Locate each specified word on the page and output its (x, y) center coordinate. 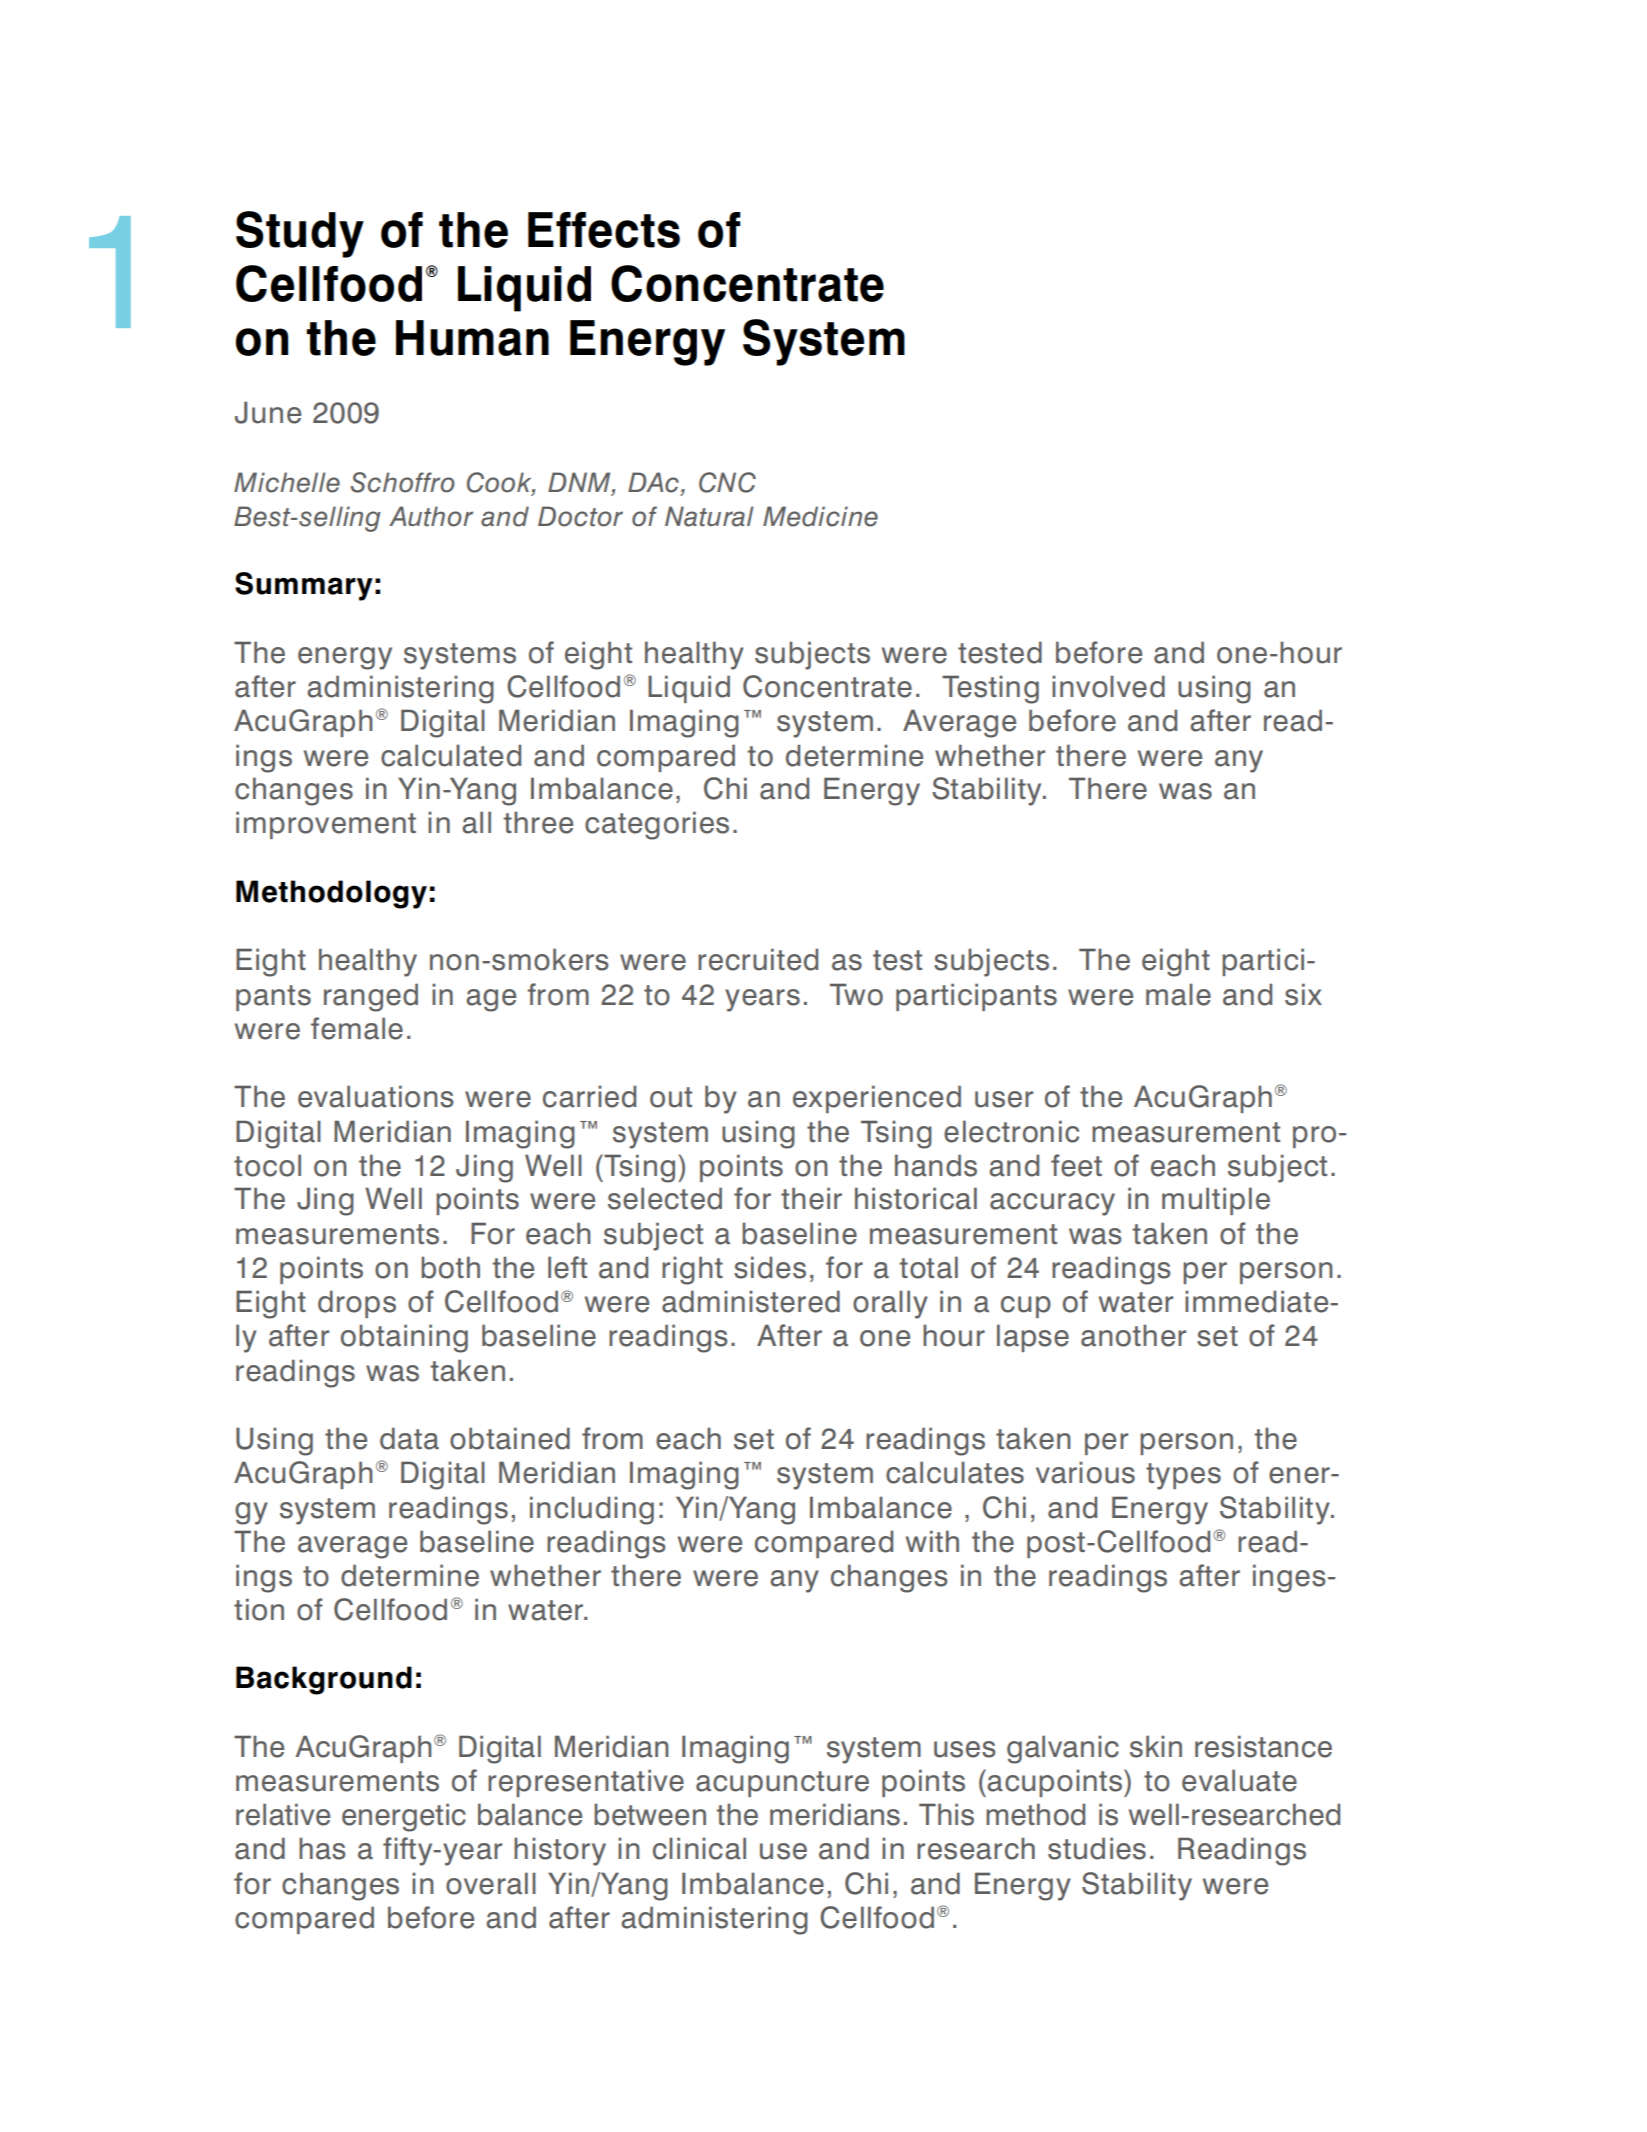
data (409, 1438)
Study (300, 234)
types (1183, 1476)
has (322, 1848)
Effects (604, 230)
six (1303, 994)
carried (589, 1096)
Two (856, 994)
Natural (709, 516)
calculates (955, 1472)
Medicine (820, 516)
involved (1108, 686)
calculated (451, 755)
